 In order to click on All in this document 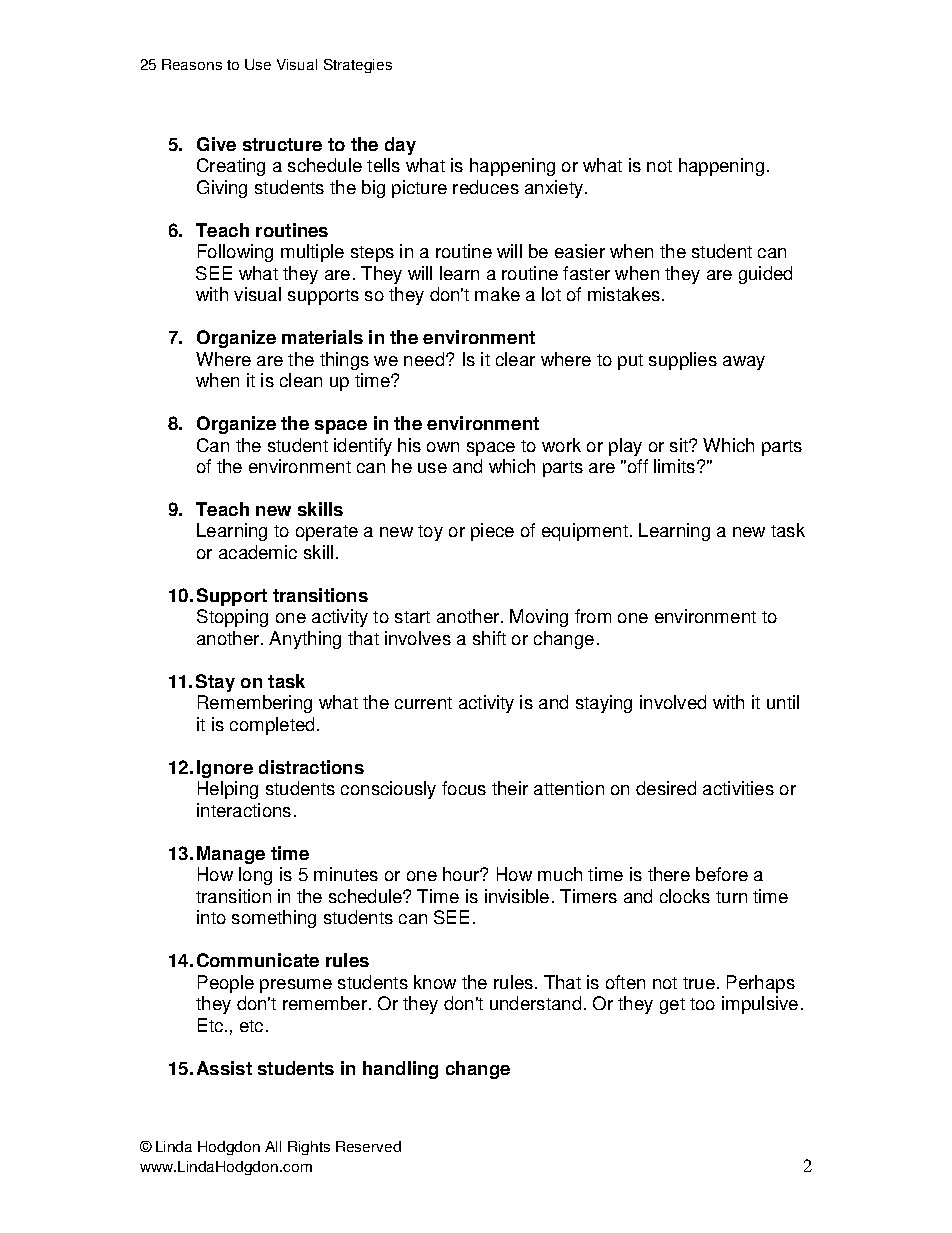, I will do `click(273, 1146)`.
